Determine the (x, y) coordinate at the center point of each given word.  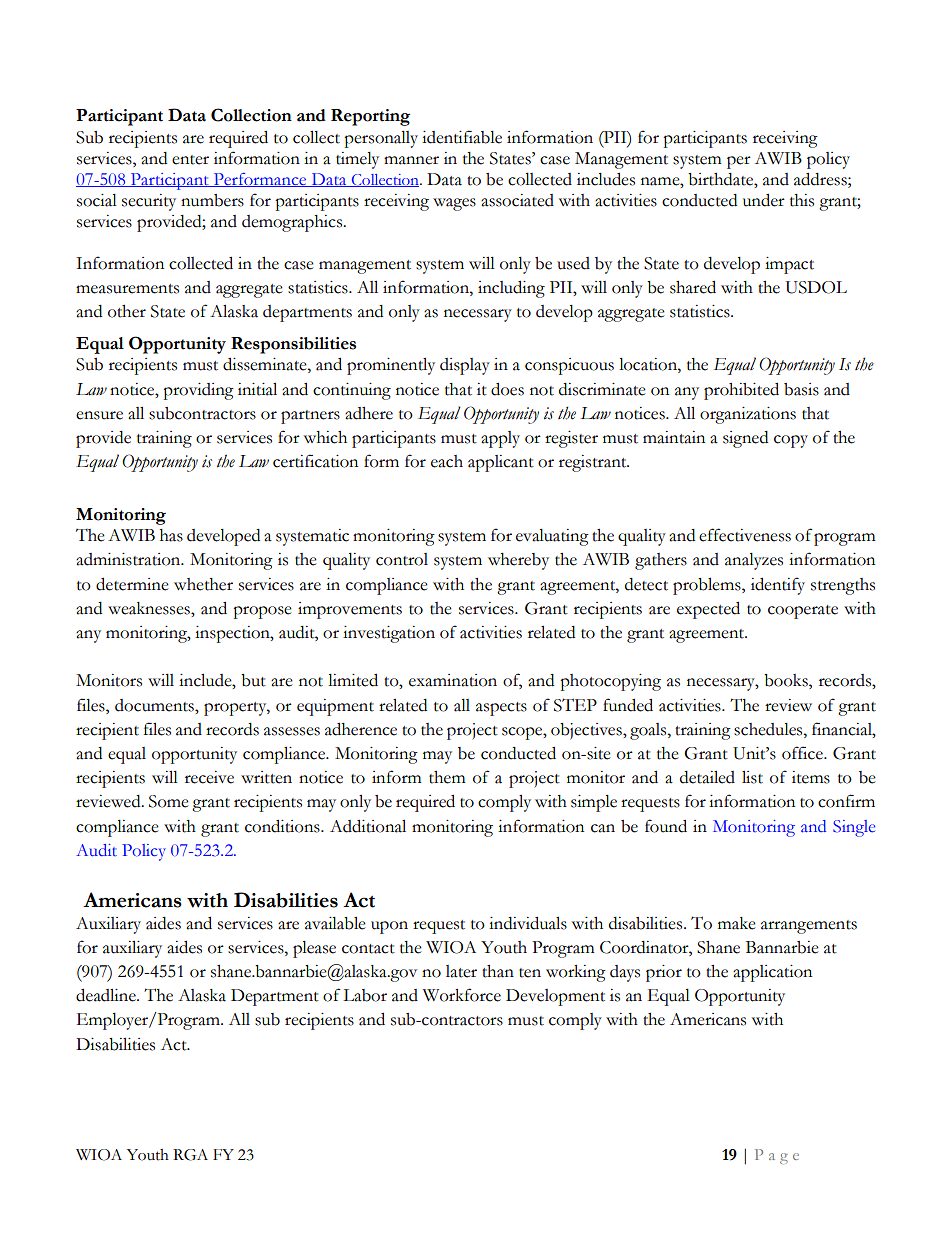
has (171, 535)
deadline (107, 995)
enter (190, 160)
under (764, 200)
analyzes (754, 561)
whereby (518, 561)
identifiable (462, 137)
